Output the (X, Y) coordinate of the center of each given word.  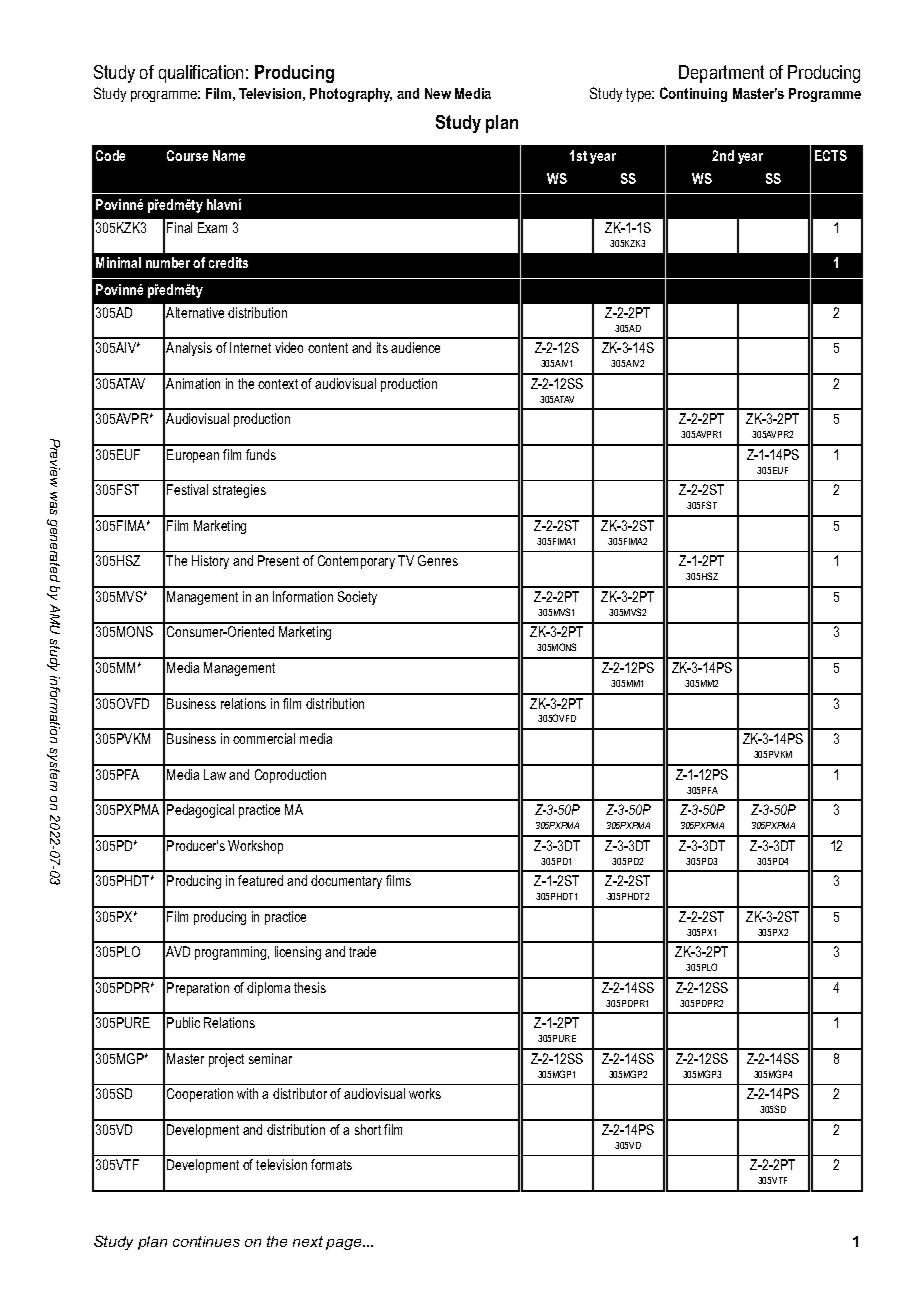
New (438, 93)
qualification (201, 74)
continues (206, 1241)
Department (721, 74)
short (368, 1129)
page (345, 1244)
